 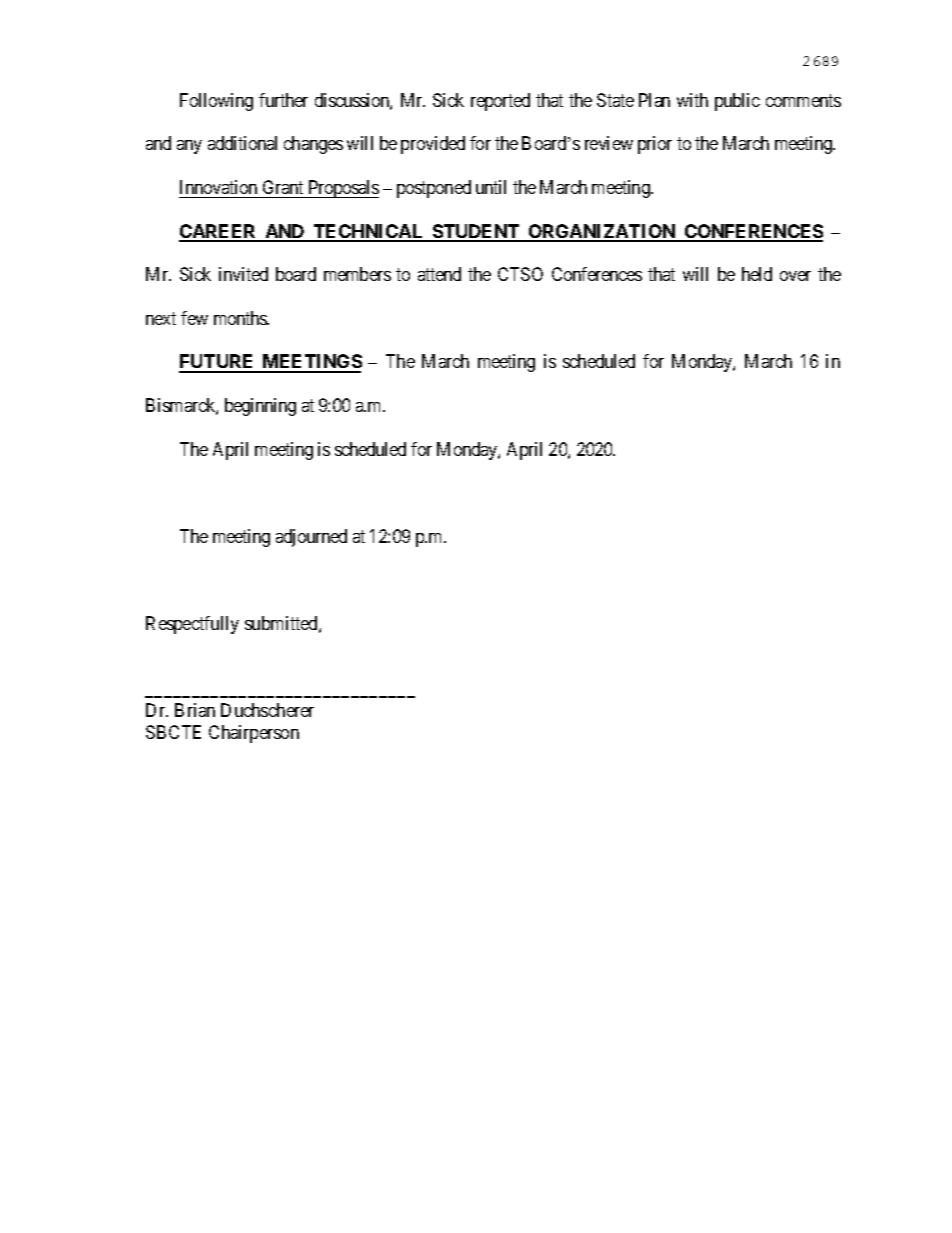 I want to click on Chairperson, so click(x=254, y=734).
